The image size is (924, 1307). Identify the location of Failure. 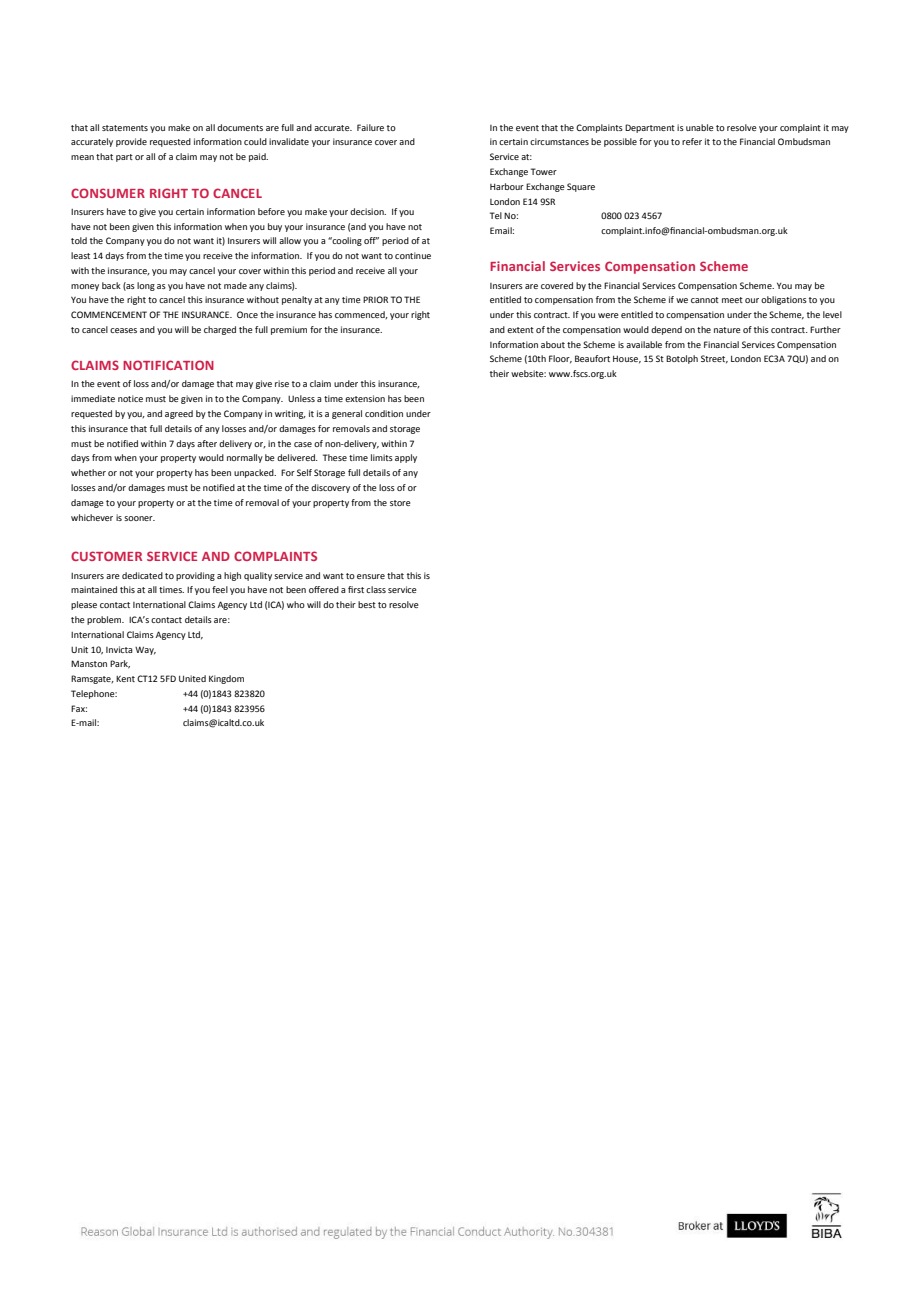
(370, 127).
